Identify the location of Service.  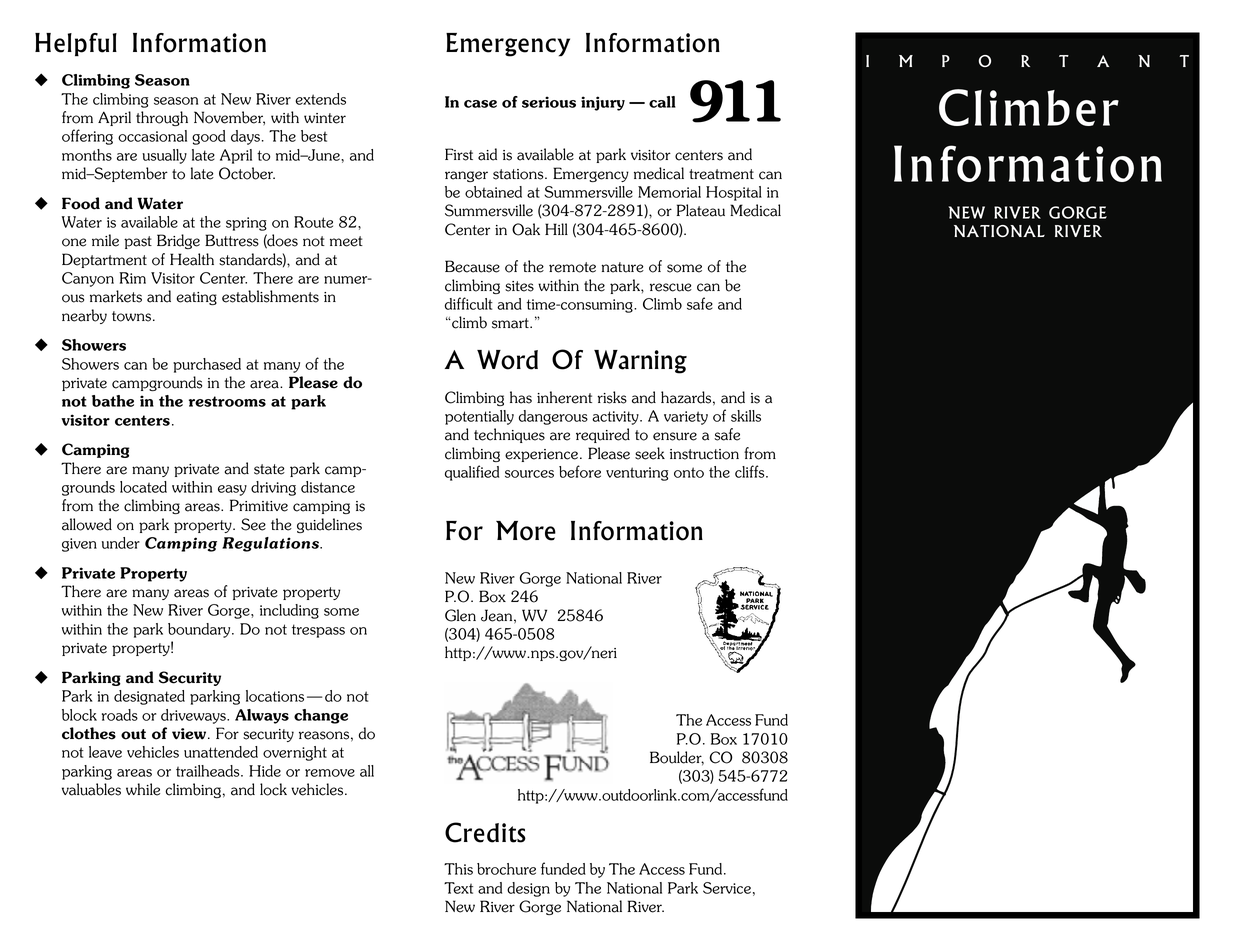
(727, 888).
